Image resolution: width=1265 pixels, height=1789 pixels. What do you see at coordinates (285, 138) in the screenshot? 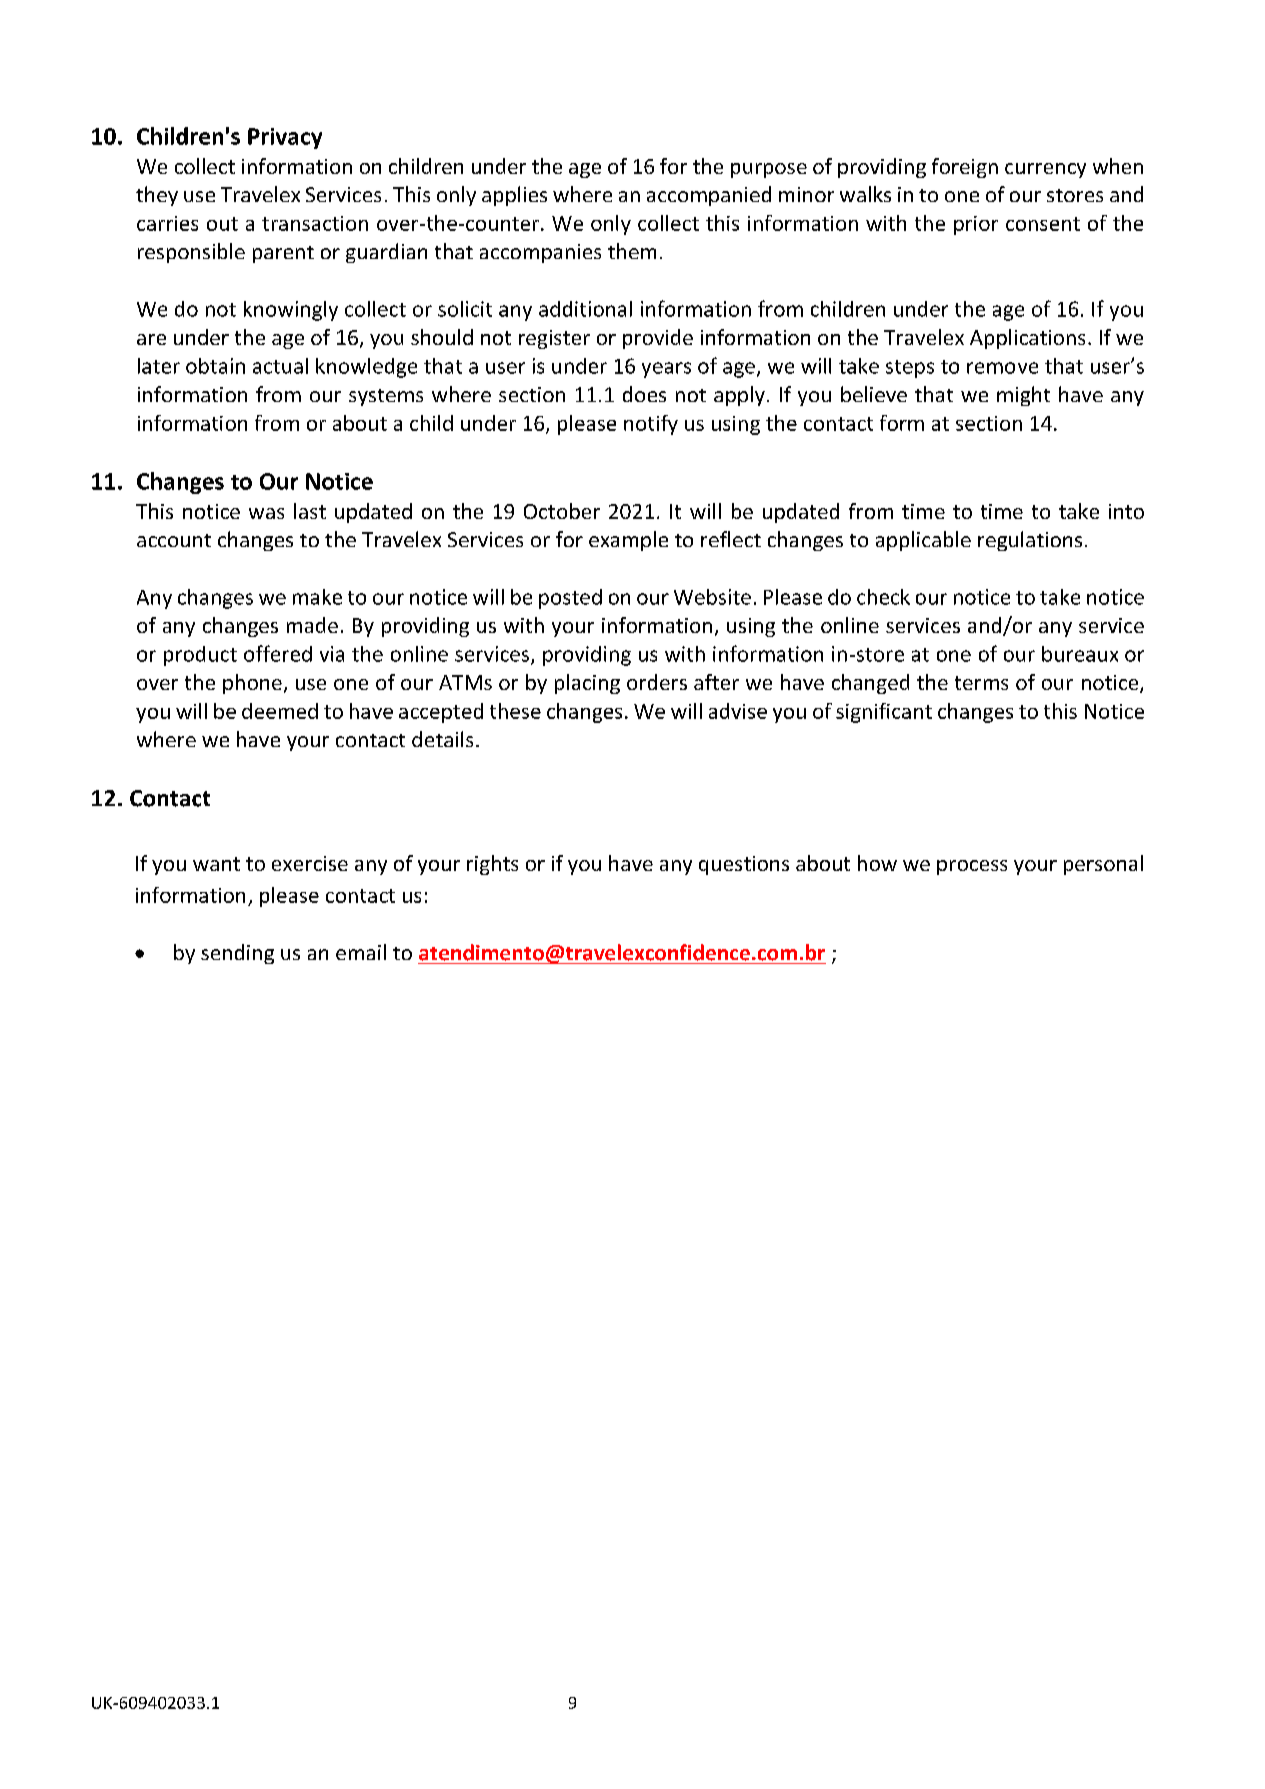
I see `Privacy` at bounding box center [285, 138].
